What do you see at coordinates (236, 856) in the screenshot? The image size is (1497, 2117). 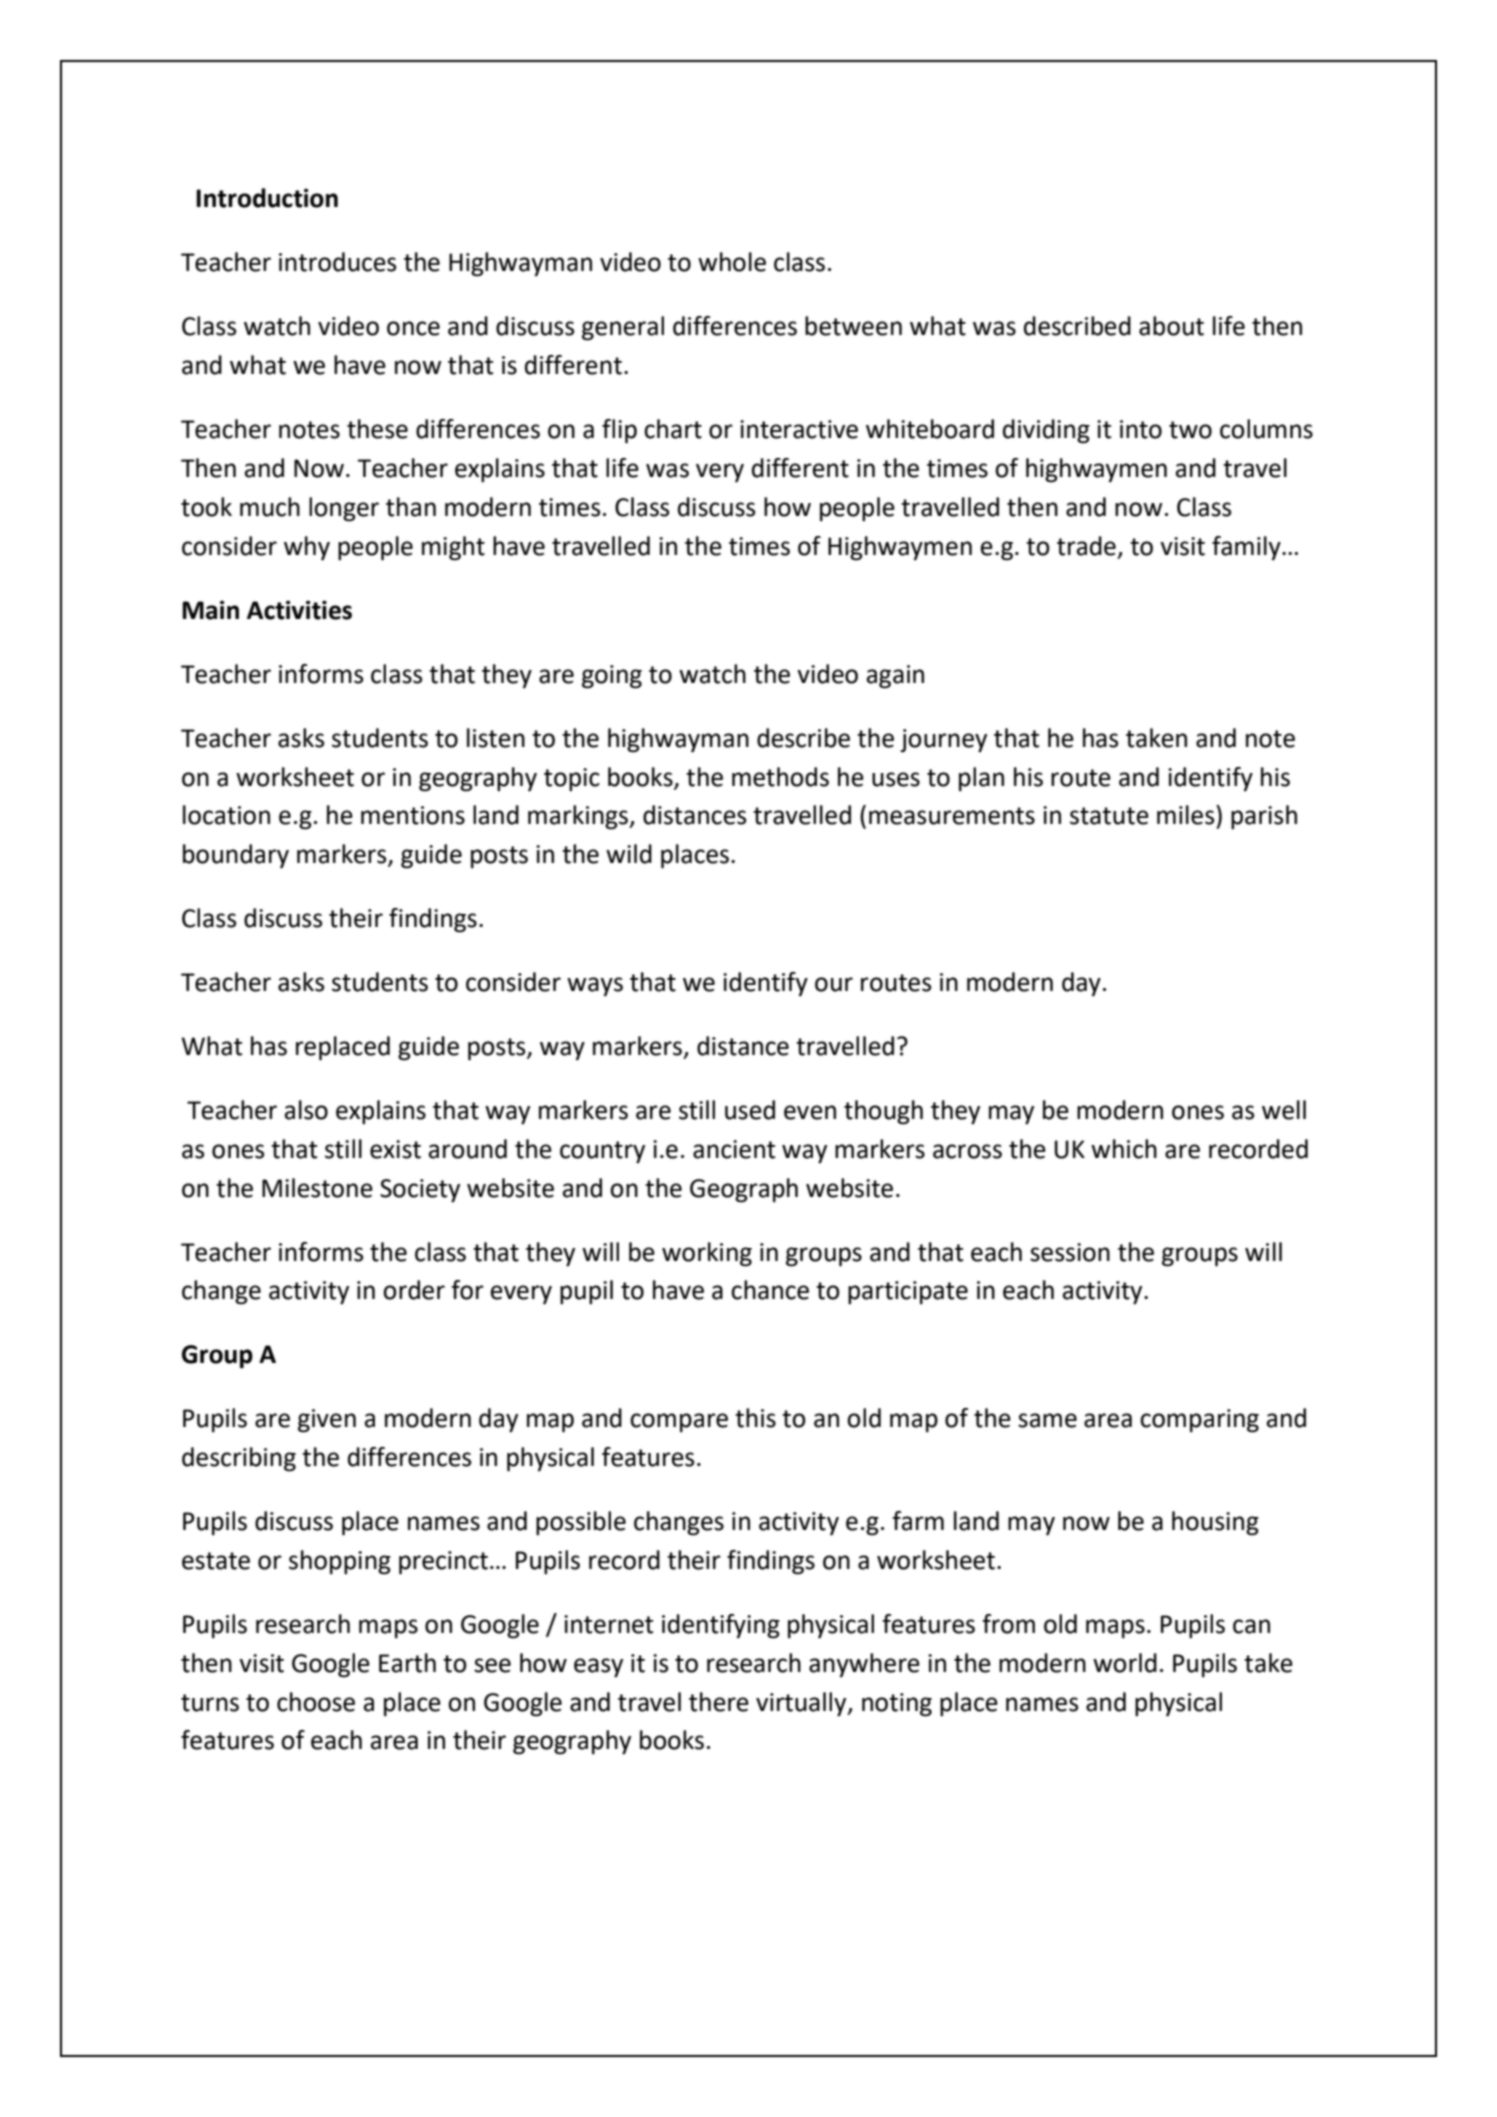 I see `boundary` at bounding box center [236, 856].
